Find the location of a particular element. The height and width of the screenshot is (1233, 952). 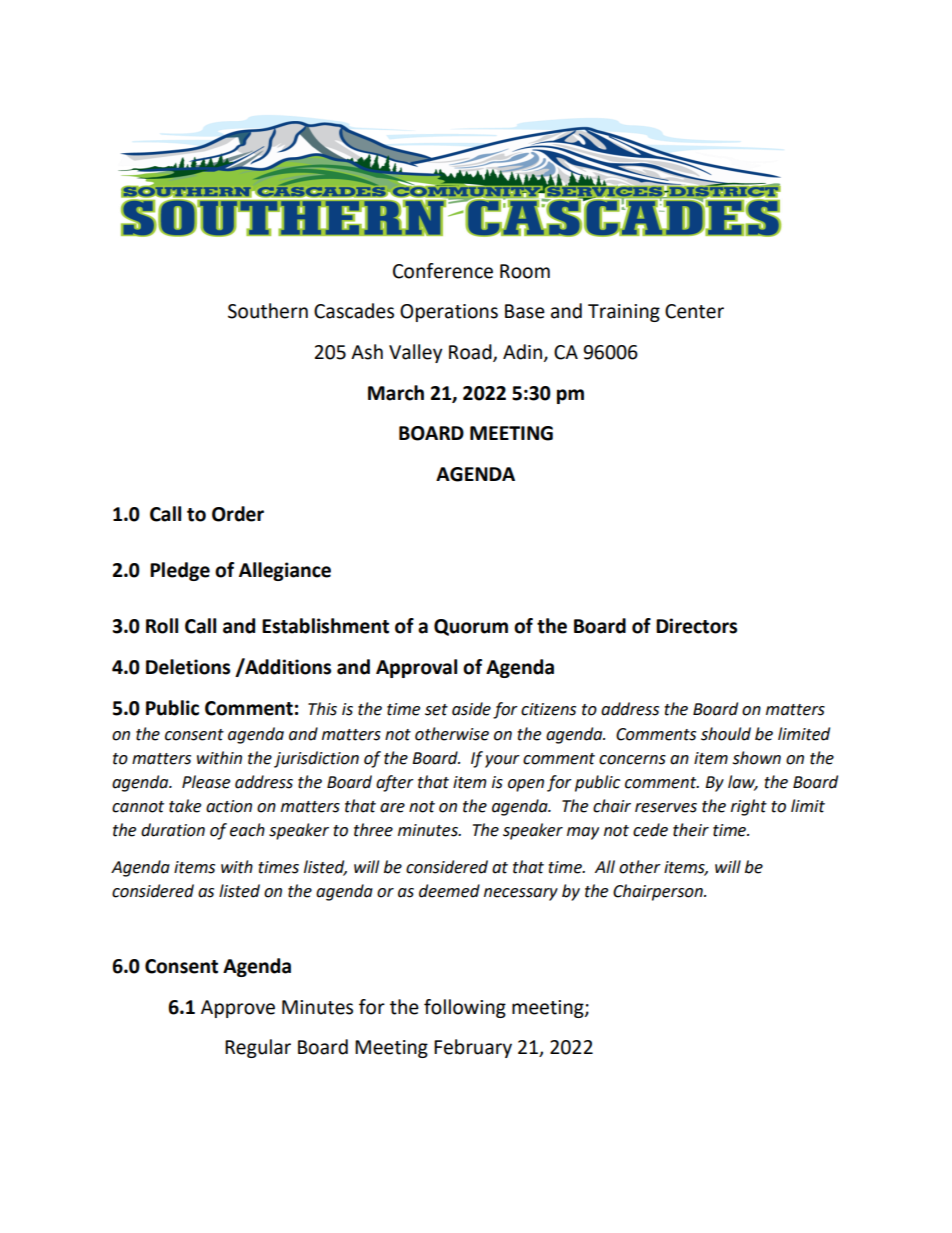

should is located at coordinates (726, 734).
